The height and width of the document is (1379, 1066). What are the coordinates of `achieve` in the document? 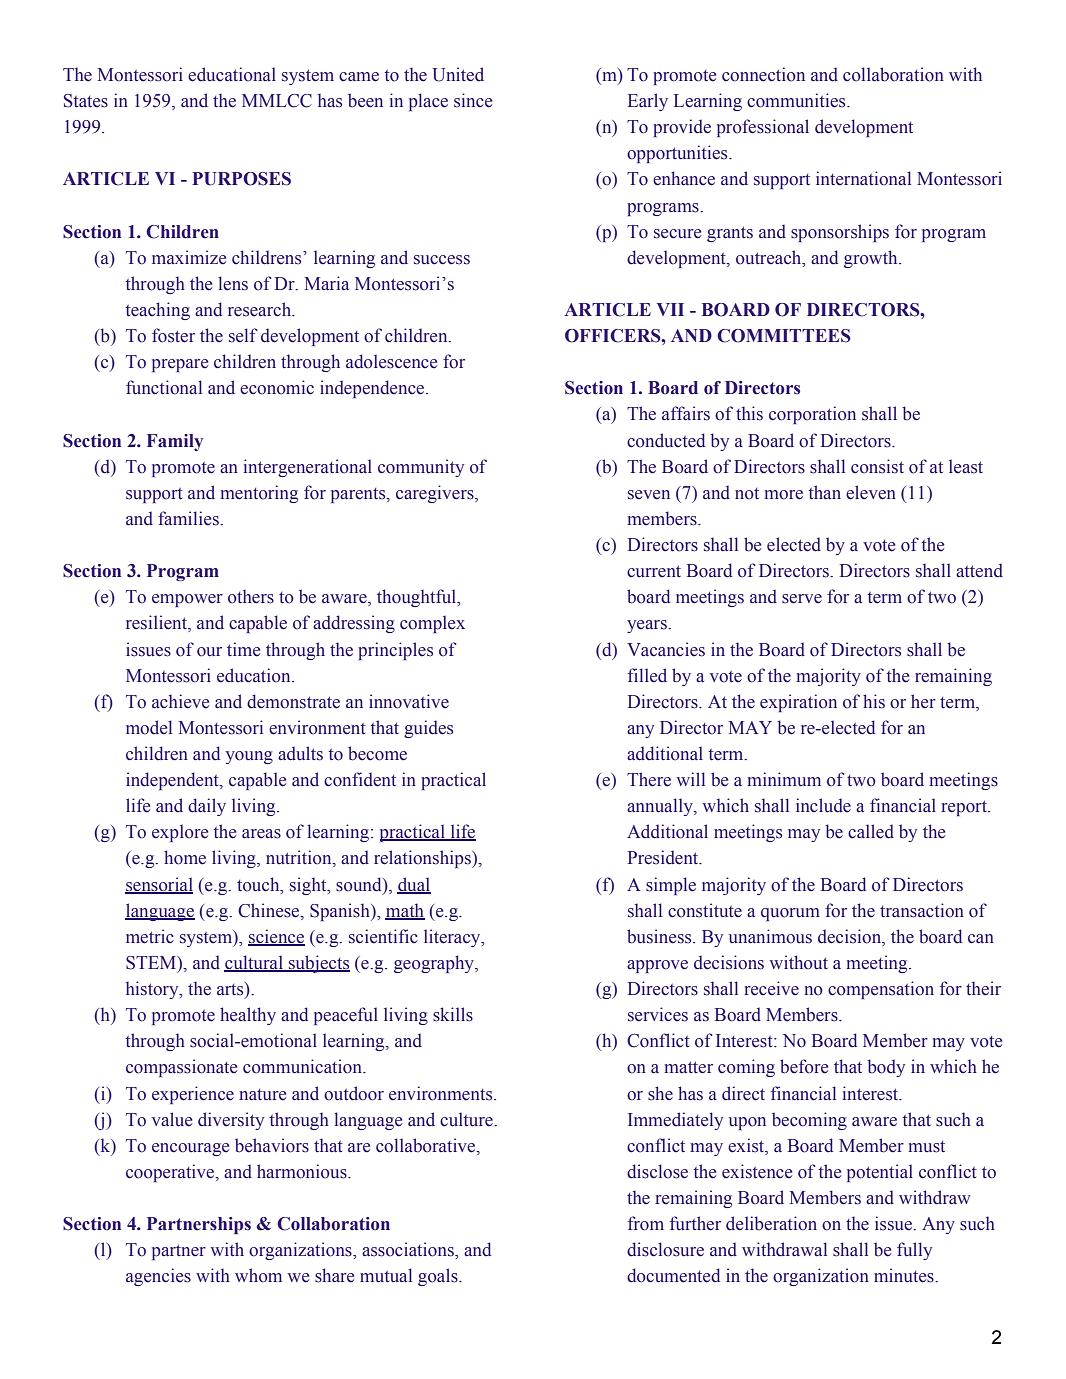 It's located at (180, 701).
